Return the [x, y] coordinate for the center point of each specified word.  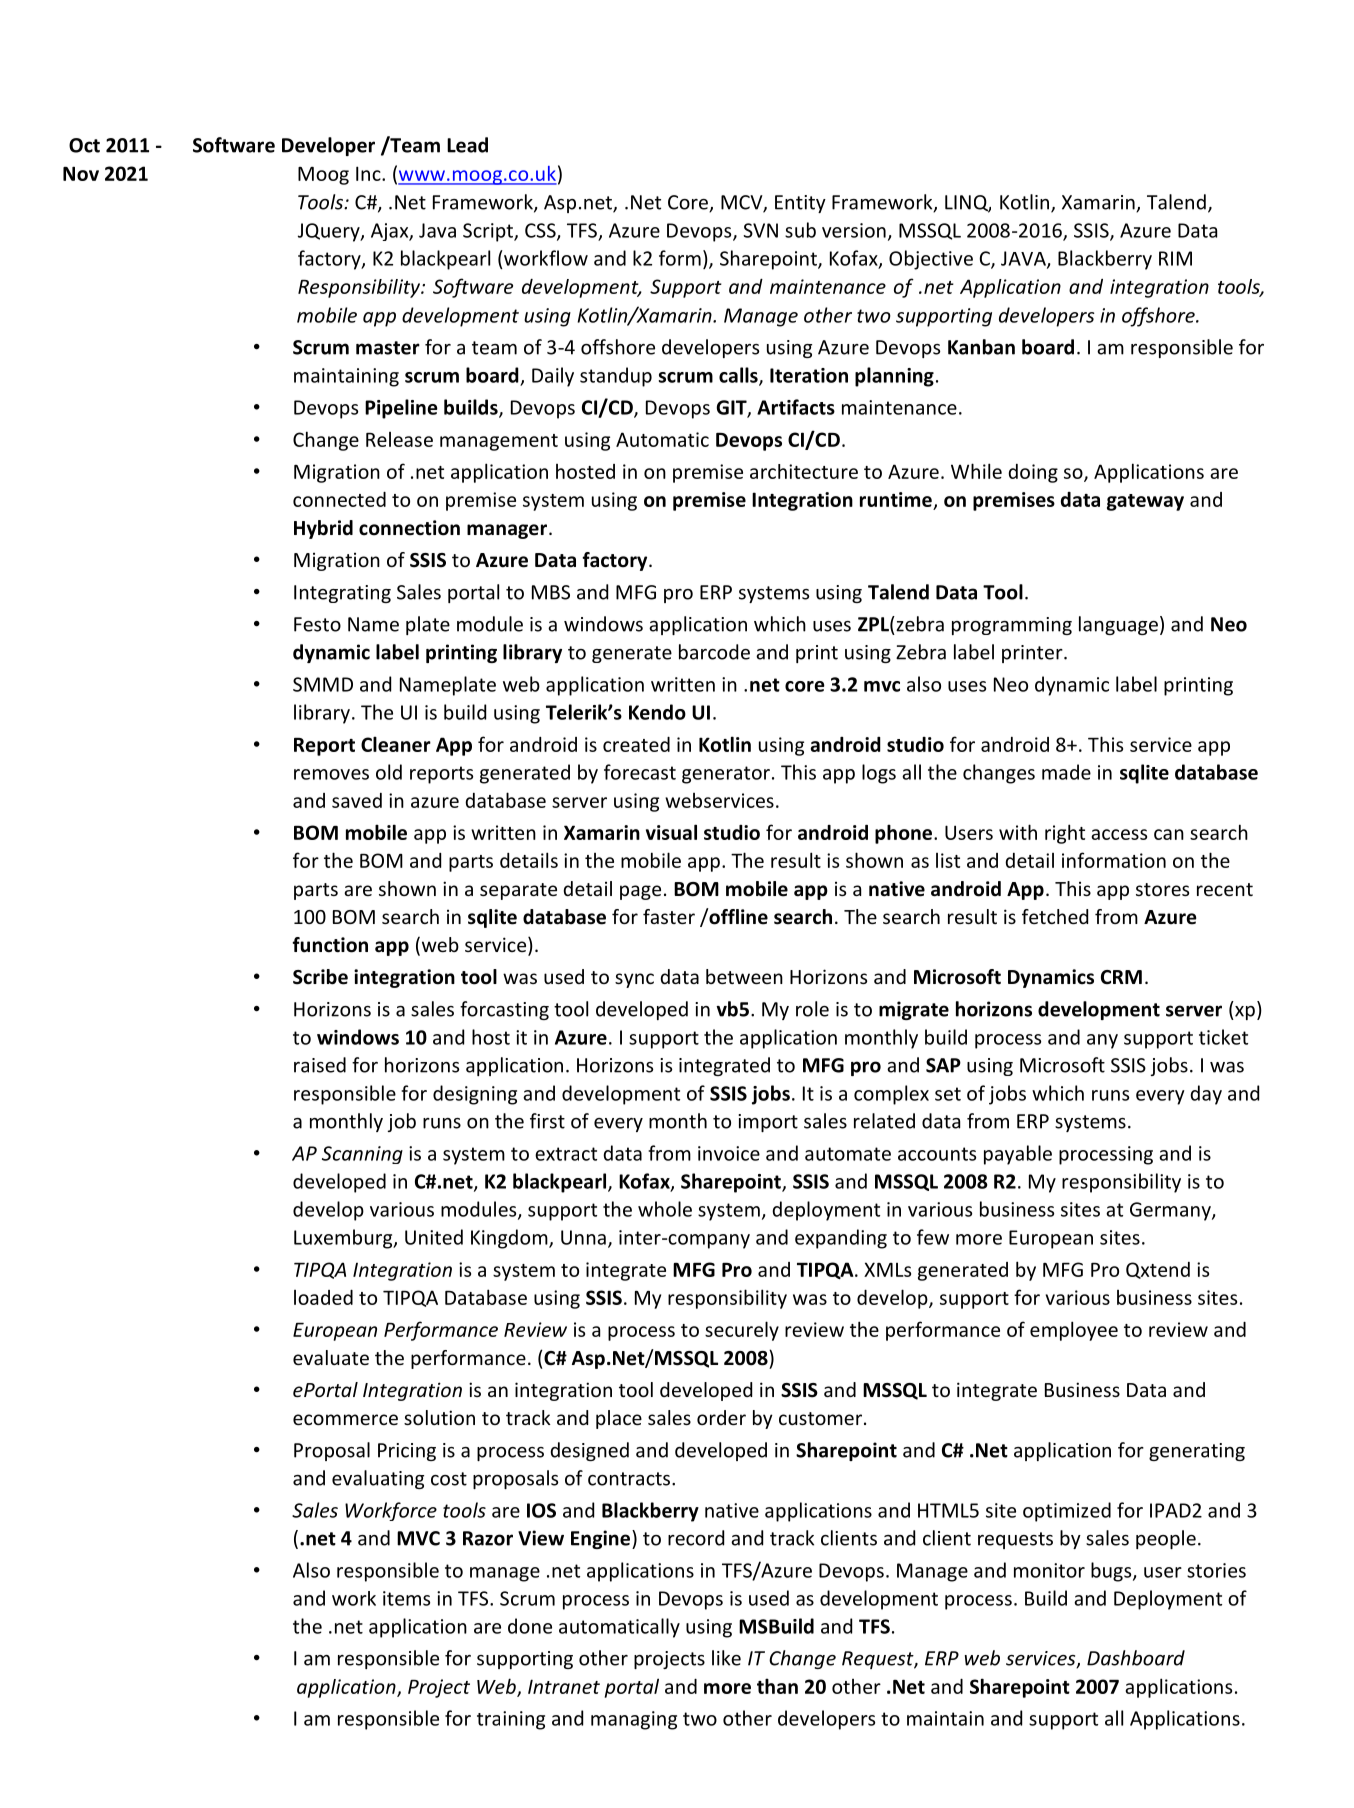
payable [1018, 1155]
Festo [317, 624]
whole [665, 1209]
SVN [760, 230]
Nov [81, 173]
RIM [1175, 258]
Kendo [657, 712]
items [406, 1598]
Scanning [362, 1155]
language [1118, 625]
